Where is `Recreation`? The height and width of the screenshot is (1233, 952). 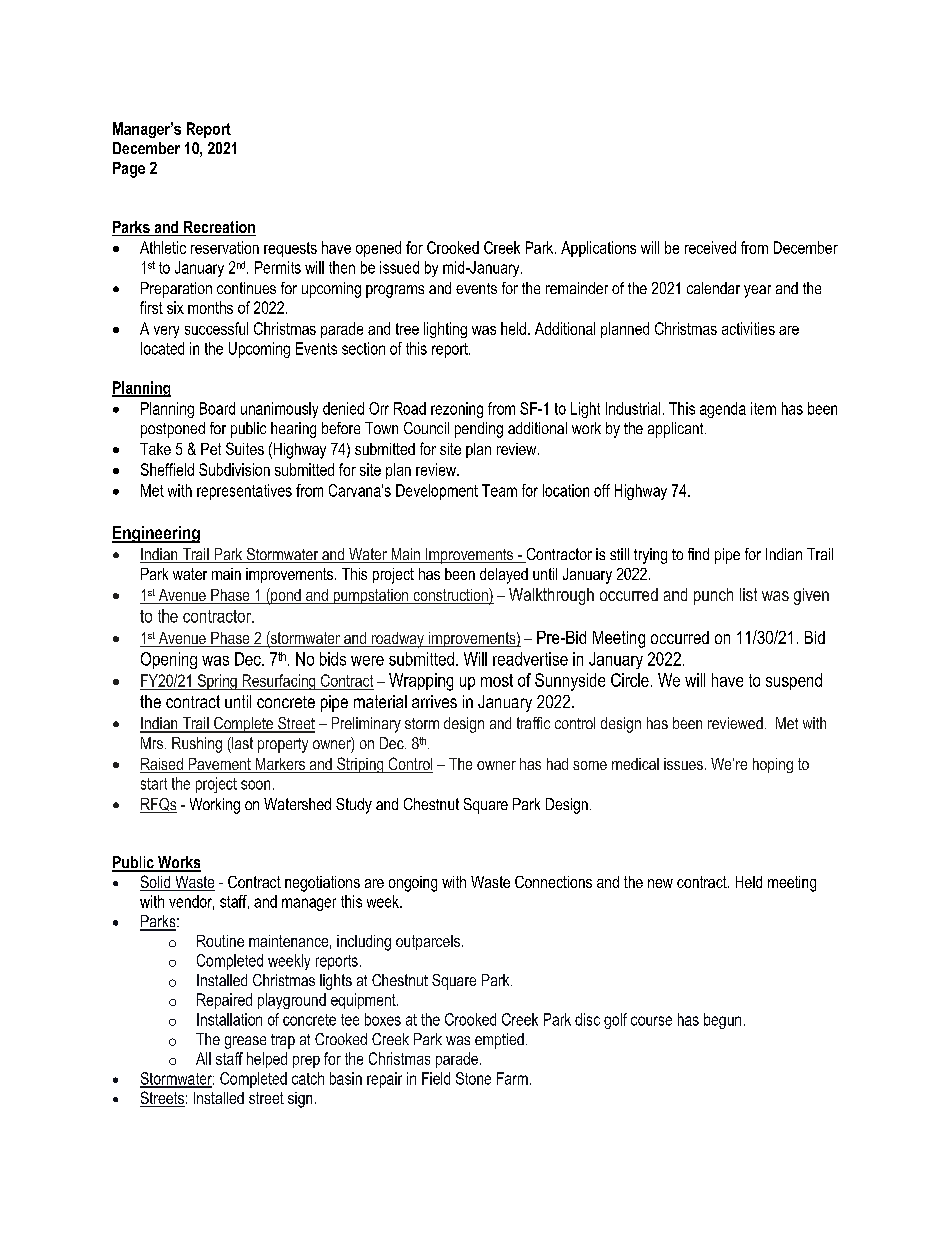
Recreation is located at coordinates (219, 228).
